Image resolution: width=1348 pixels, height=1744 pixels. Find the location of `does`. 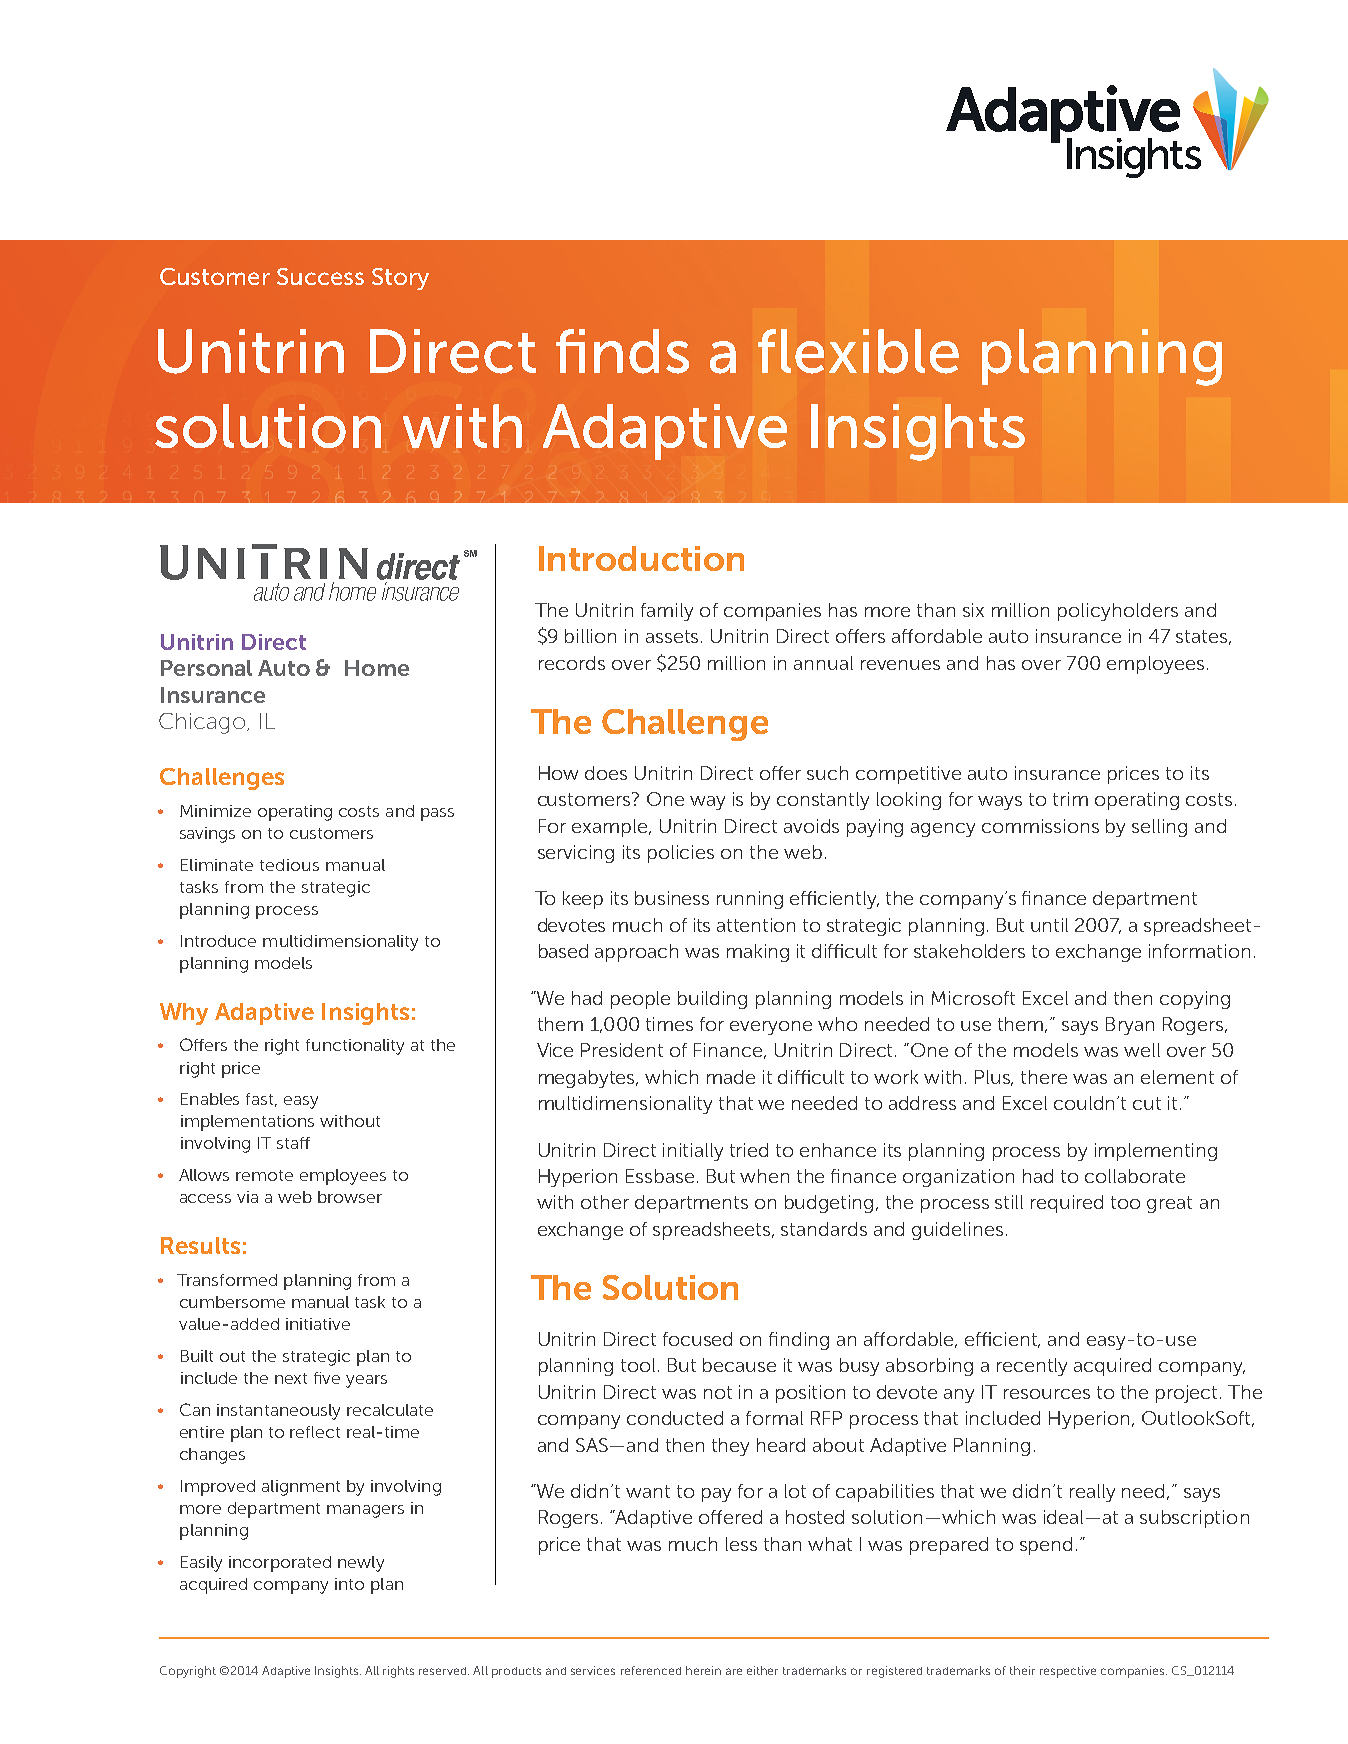

does is located at coordinates (606, 773).
